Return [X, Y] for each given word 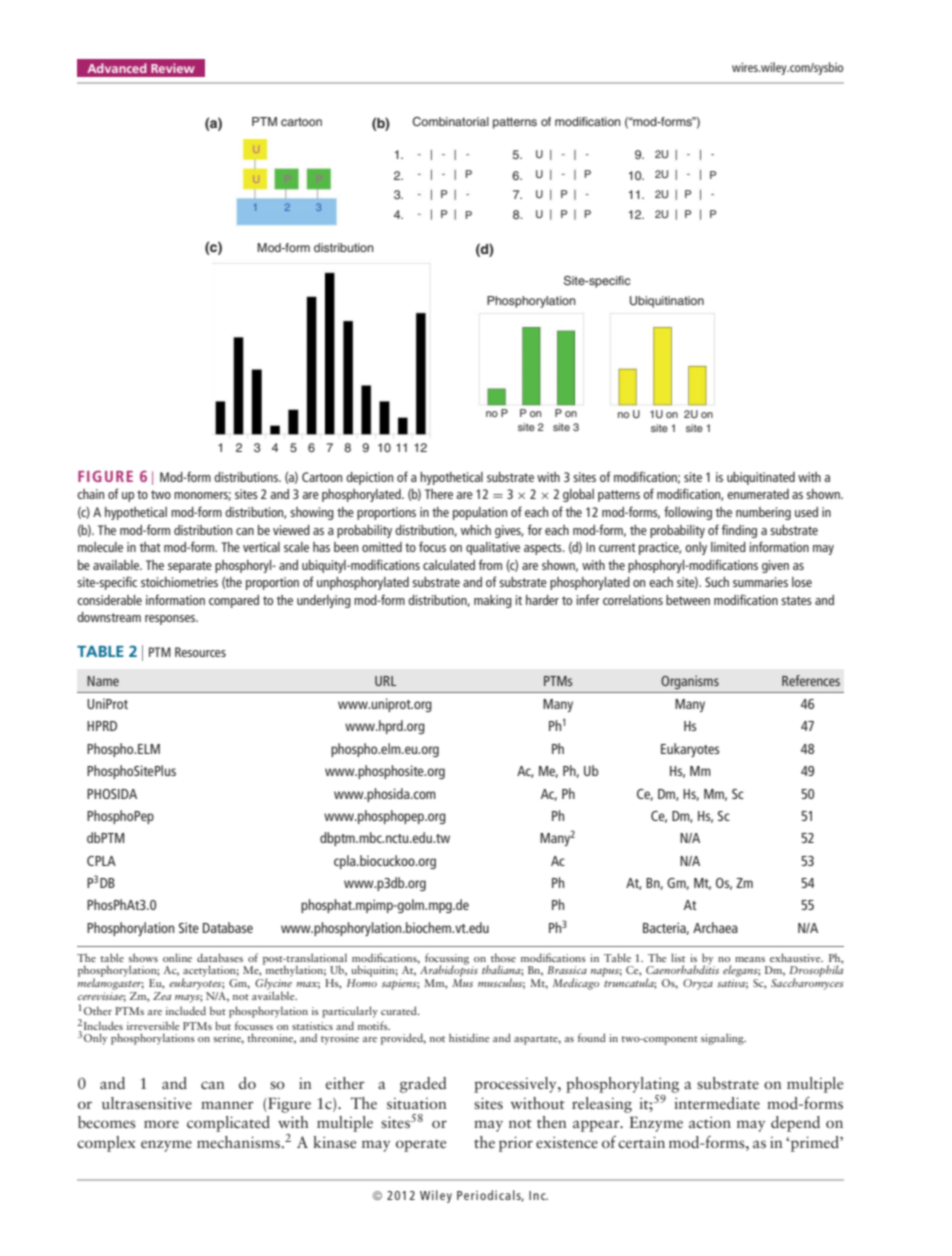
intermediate [717, 1103]
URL [385, 681]
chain [90, 494]
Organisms [690, 682]
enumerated [758, 494]
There [439, 494]
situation [417, 1104]
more [161, 1124]
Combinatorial [450, 121]
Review [173, 68]
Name [103, 681]
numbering [763, 513]
